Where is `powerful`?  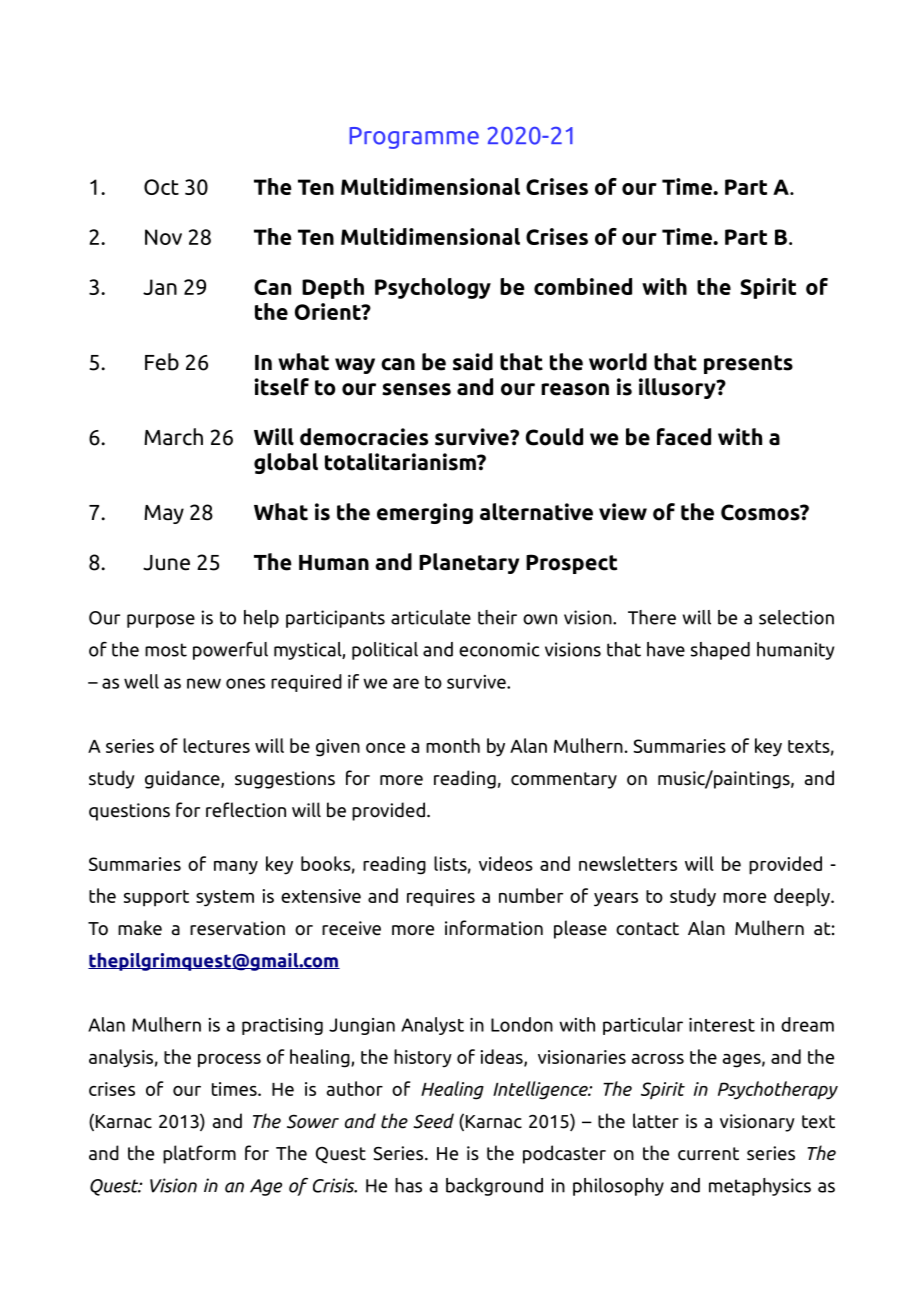
powerful is located at coordinates (230, 650).
